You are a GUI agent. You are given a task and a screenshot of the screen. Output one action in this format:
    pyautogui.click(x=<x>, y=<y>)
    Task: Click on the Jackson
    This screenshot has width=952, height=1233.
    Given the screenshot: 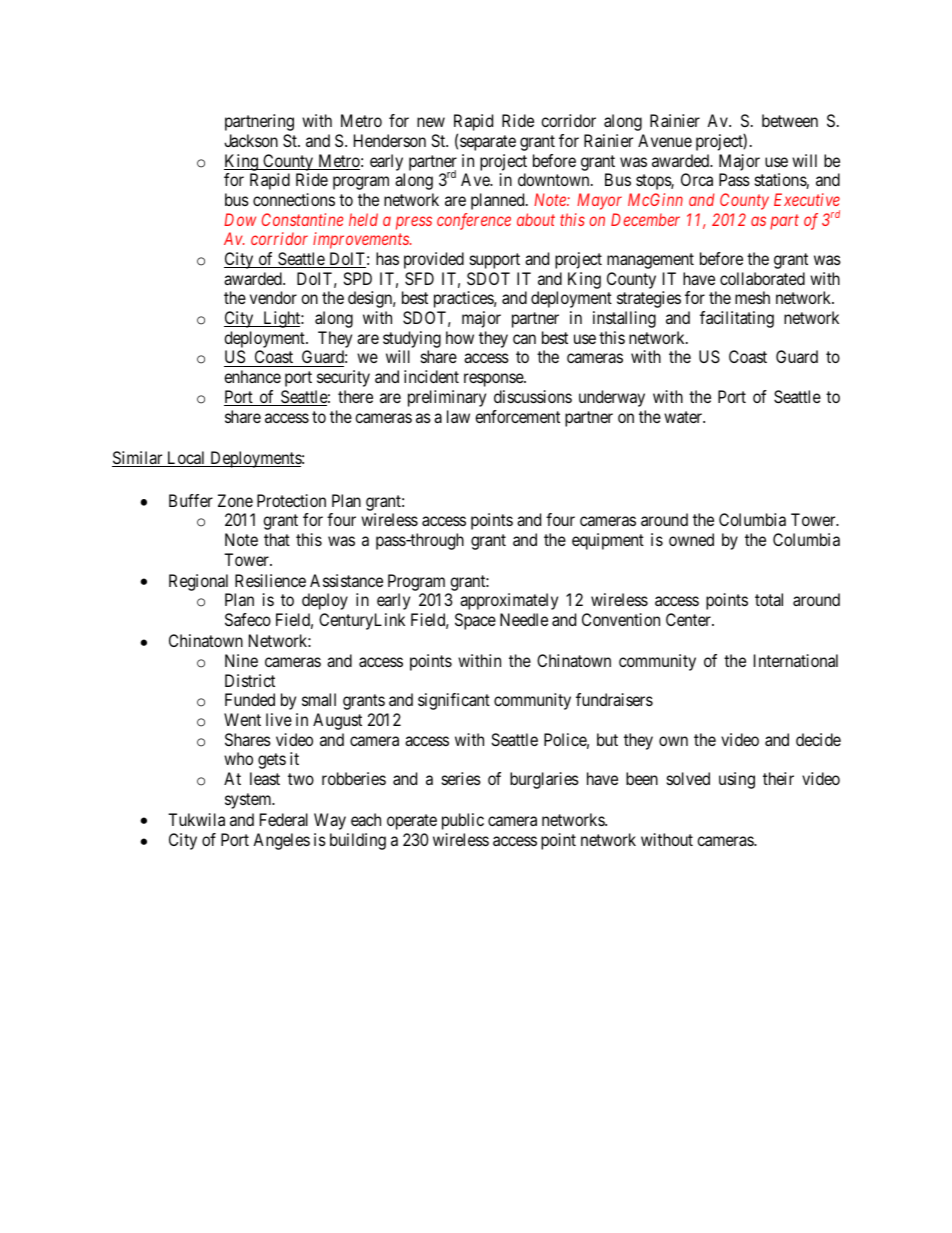 What is the action you would take?
    pyautogui.click(x=251, y=140)
